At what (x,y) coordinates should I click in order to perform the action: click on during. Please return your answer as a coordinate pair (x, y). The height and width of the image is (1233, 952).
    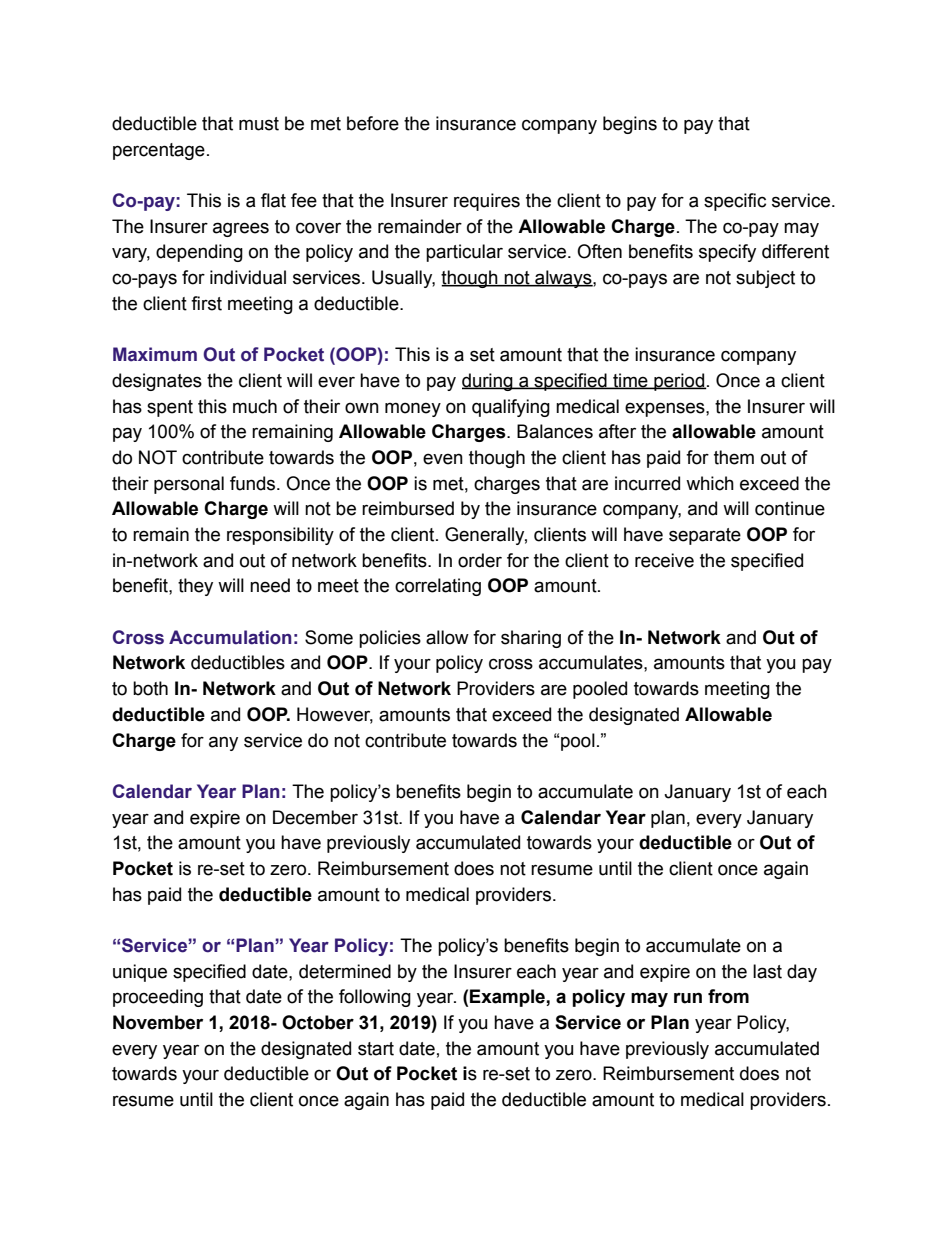
    Looking at the image, I should click on (488, 382).
